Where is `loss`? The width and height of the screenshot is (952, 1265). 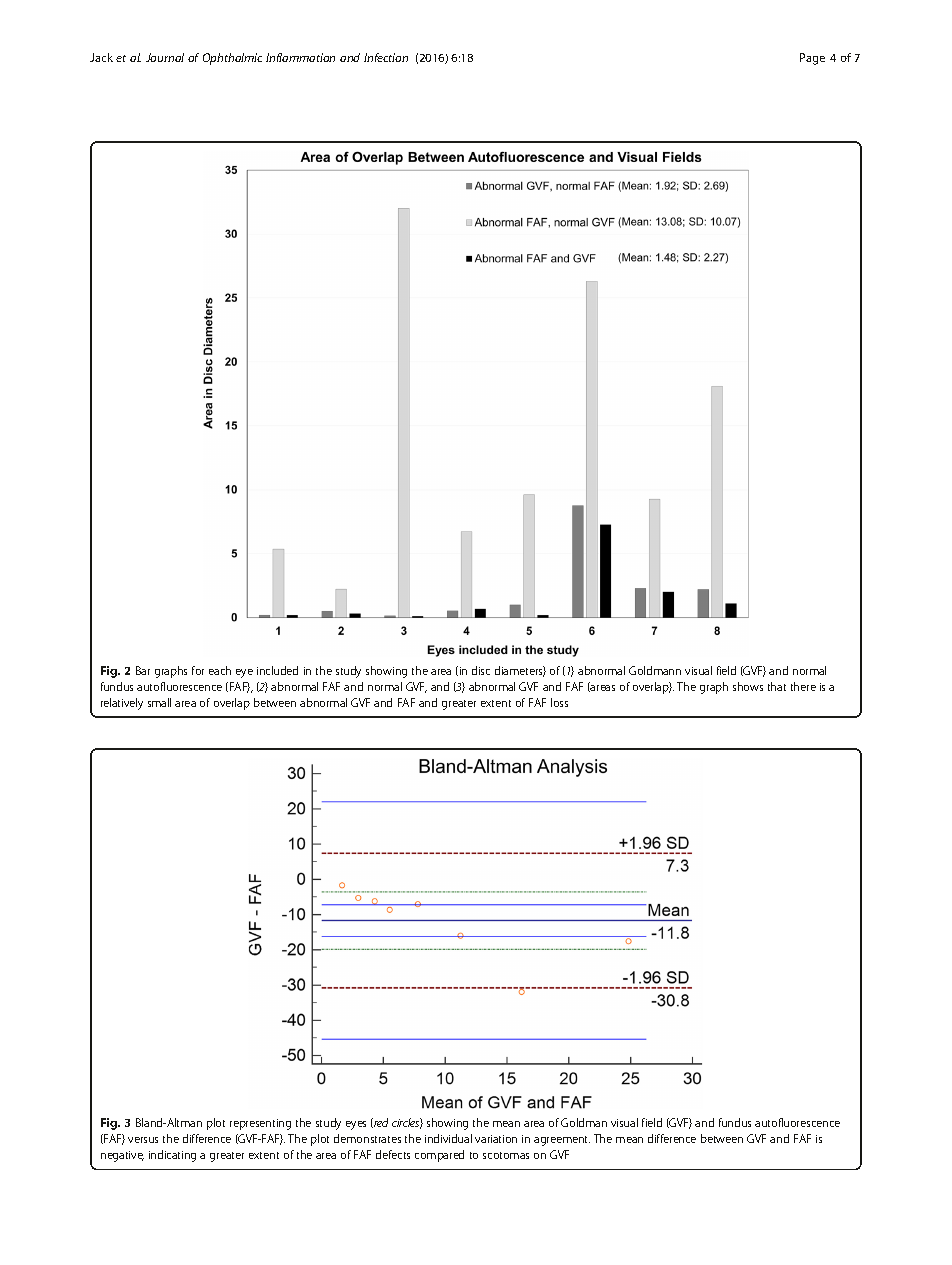
loss is located at coordinates (559, 702).
